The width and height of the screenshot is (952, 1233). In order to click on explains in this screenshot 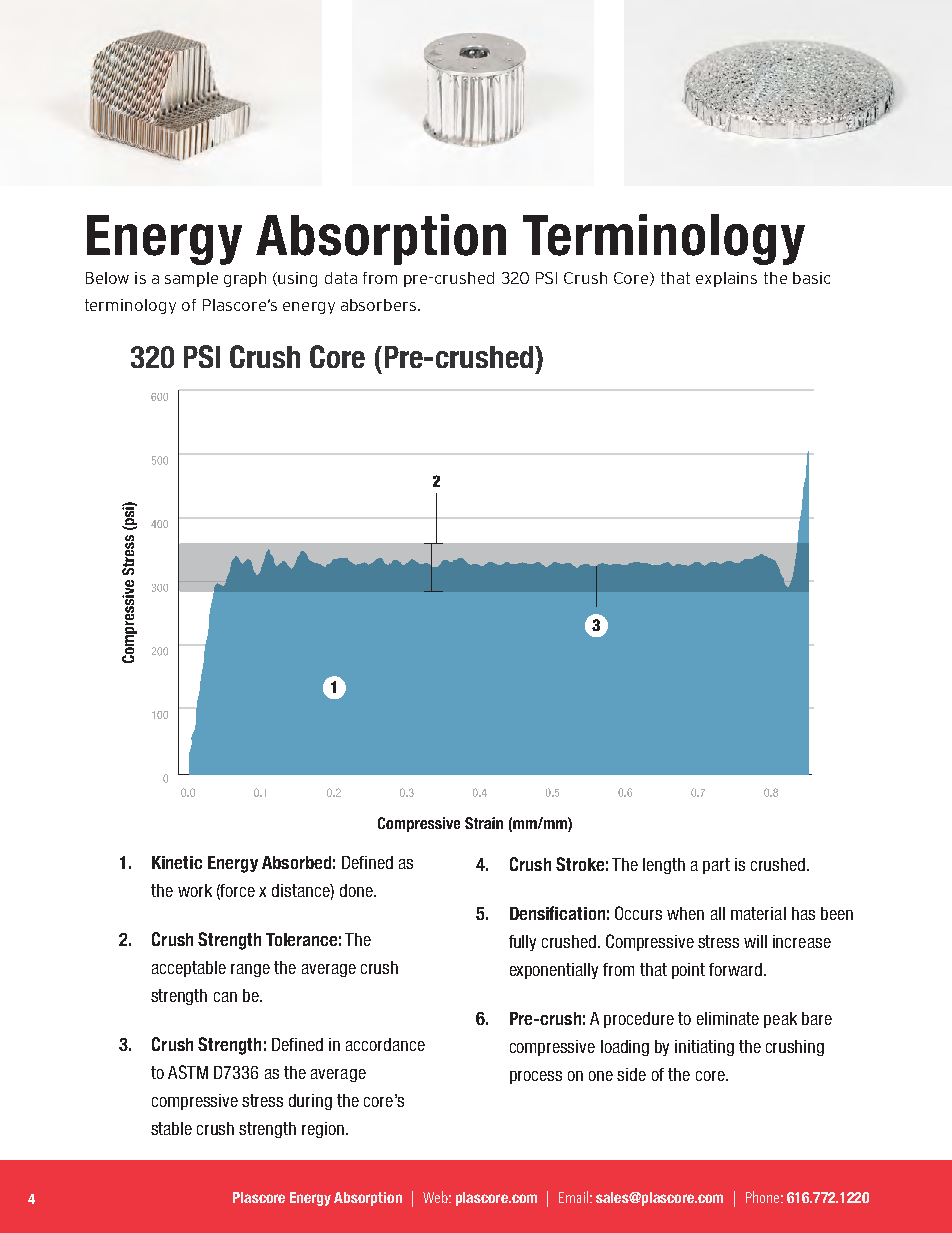, I will do `click(726, 279)`.
